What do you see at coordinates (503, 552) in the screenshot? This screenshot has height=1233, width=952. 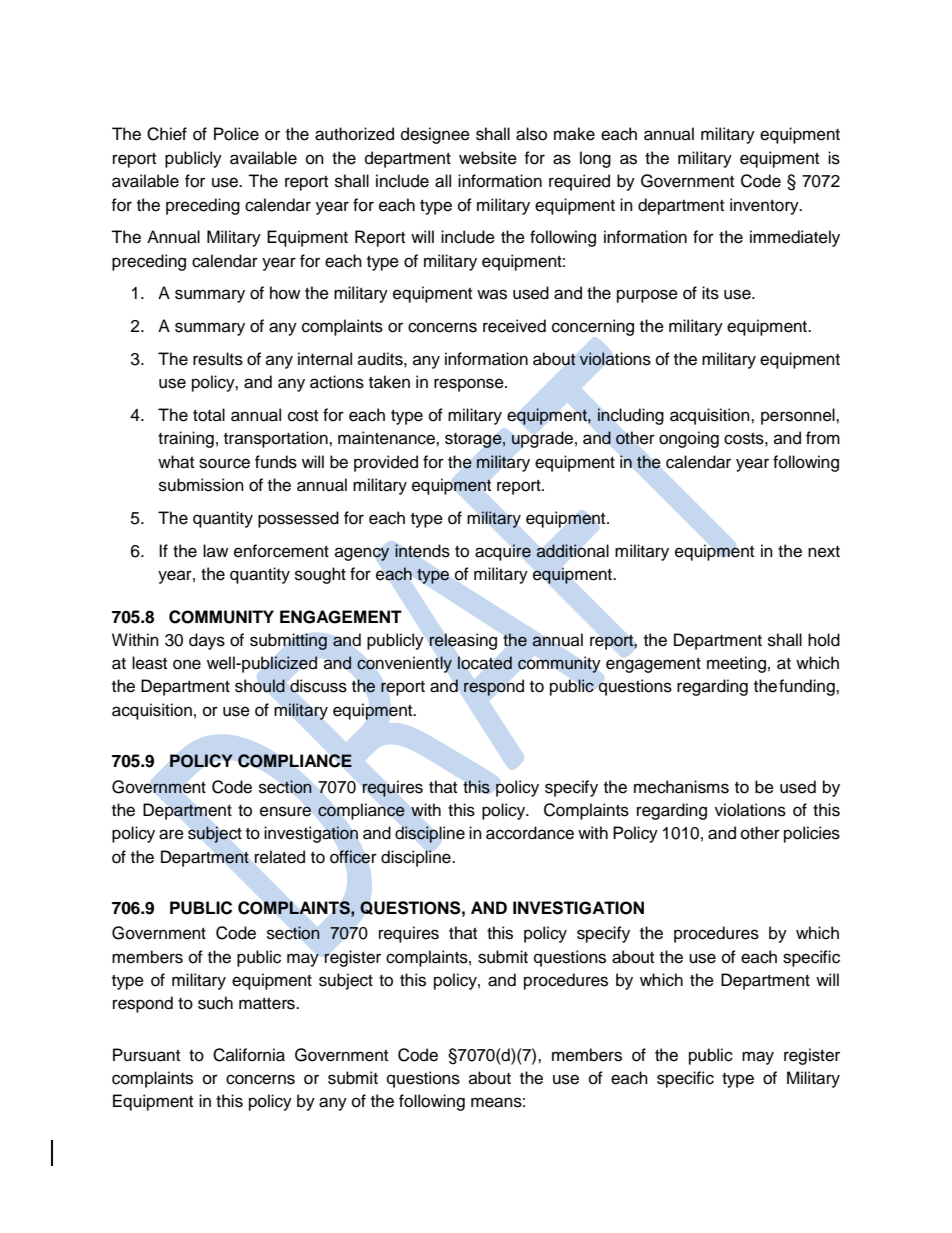 I see `acquire` at bounding box center [503, 552].
